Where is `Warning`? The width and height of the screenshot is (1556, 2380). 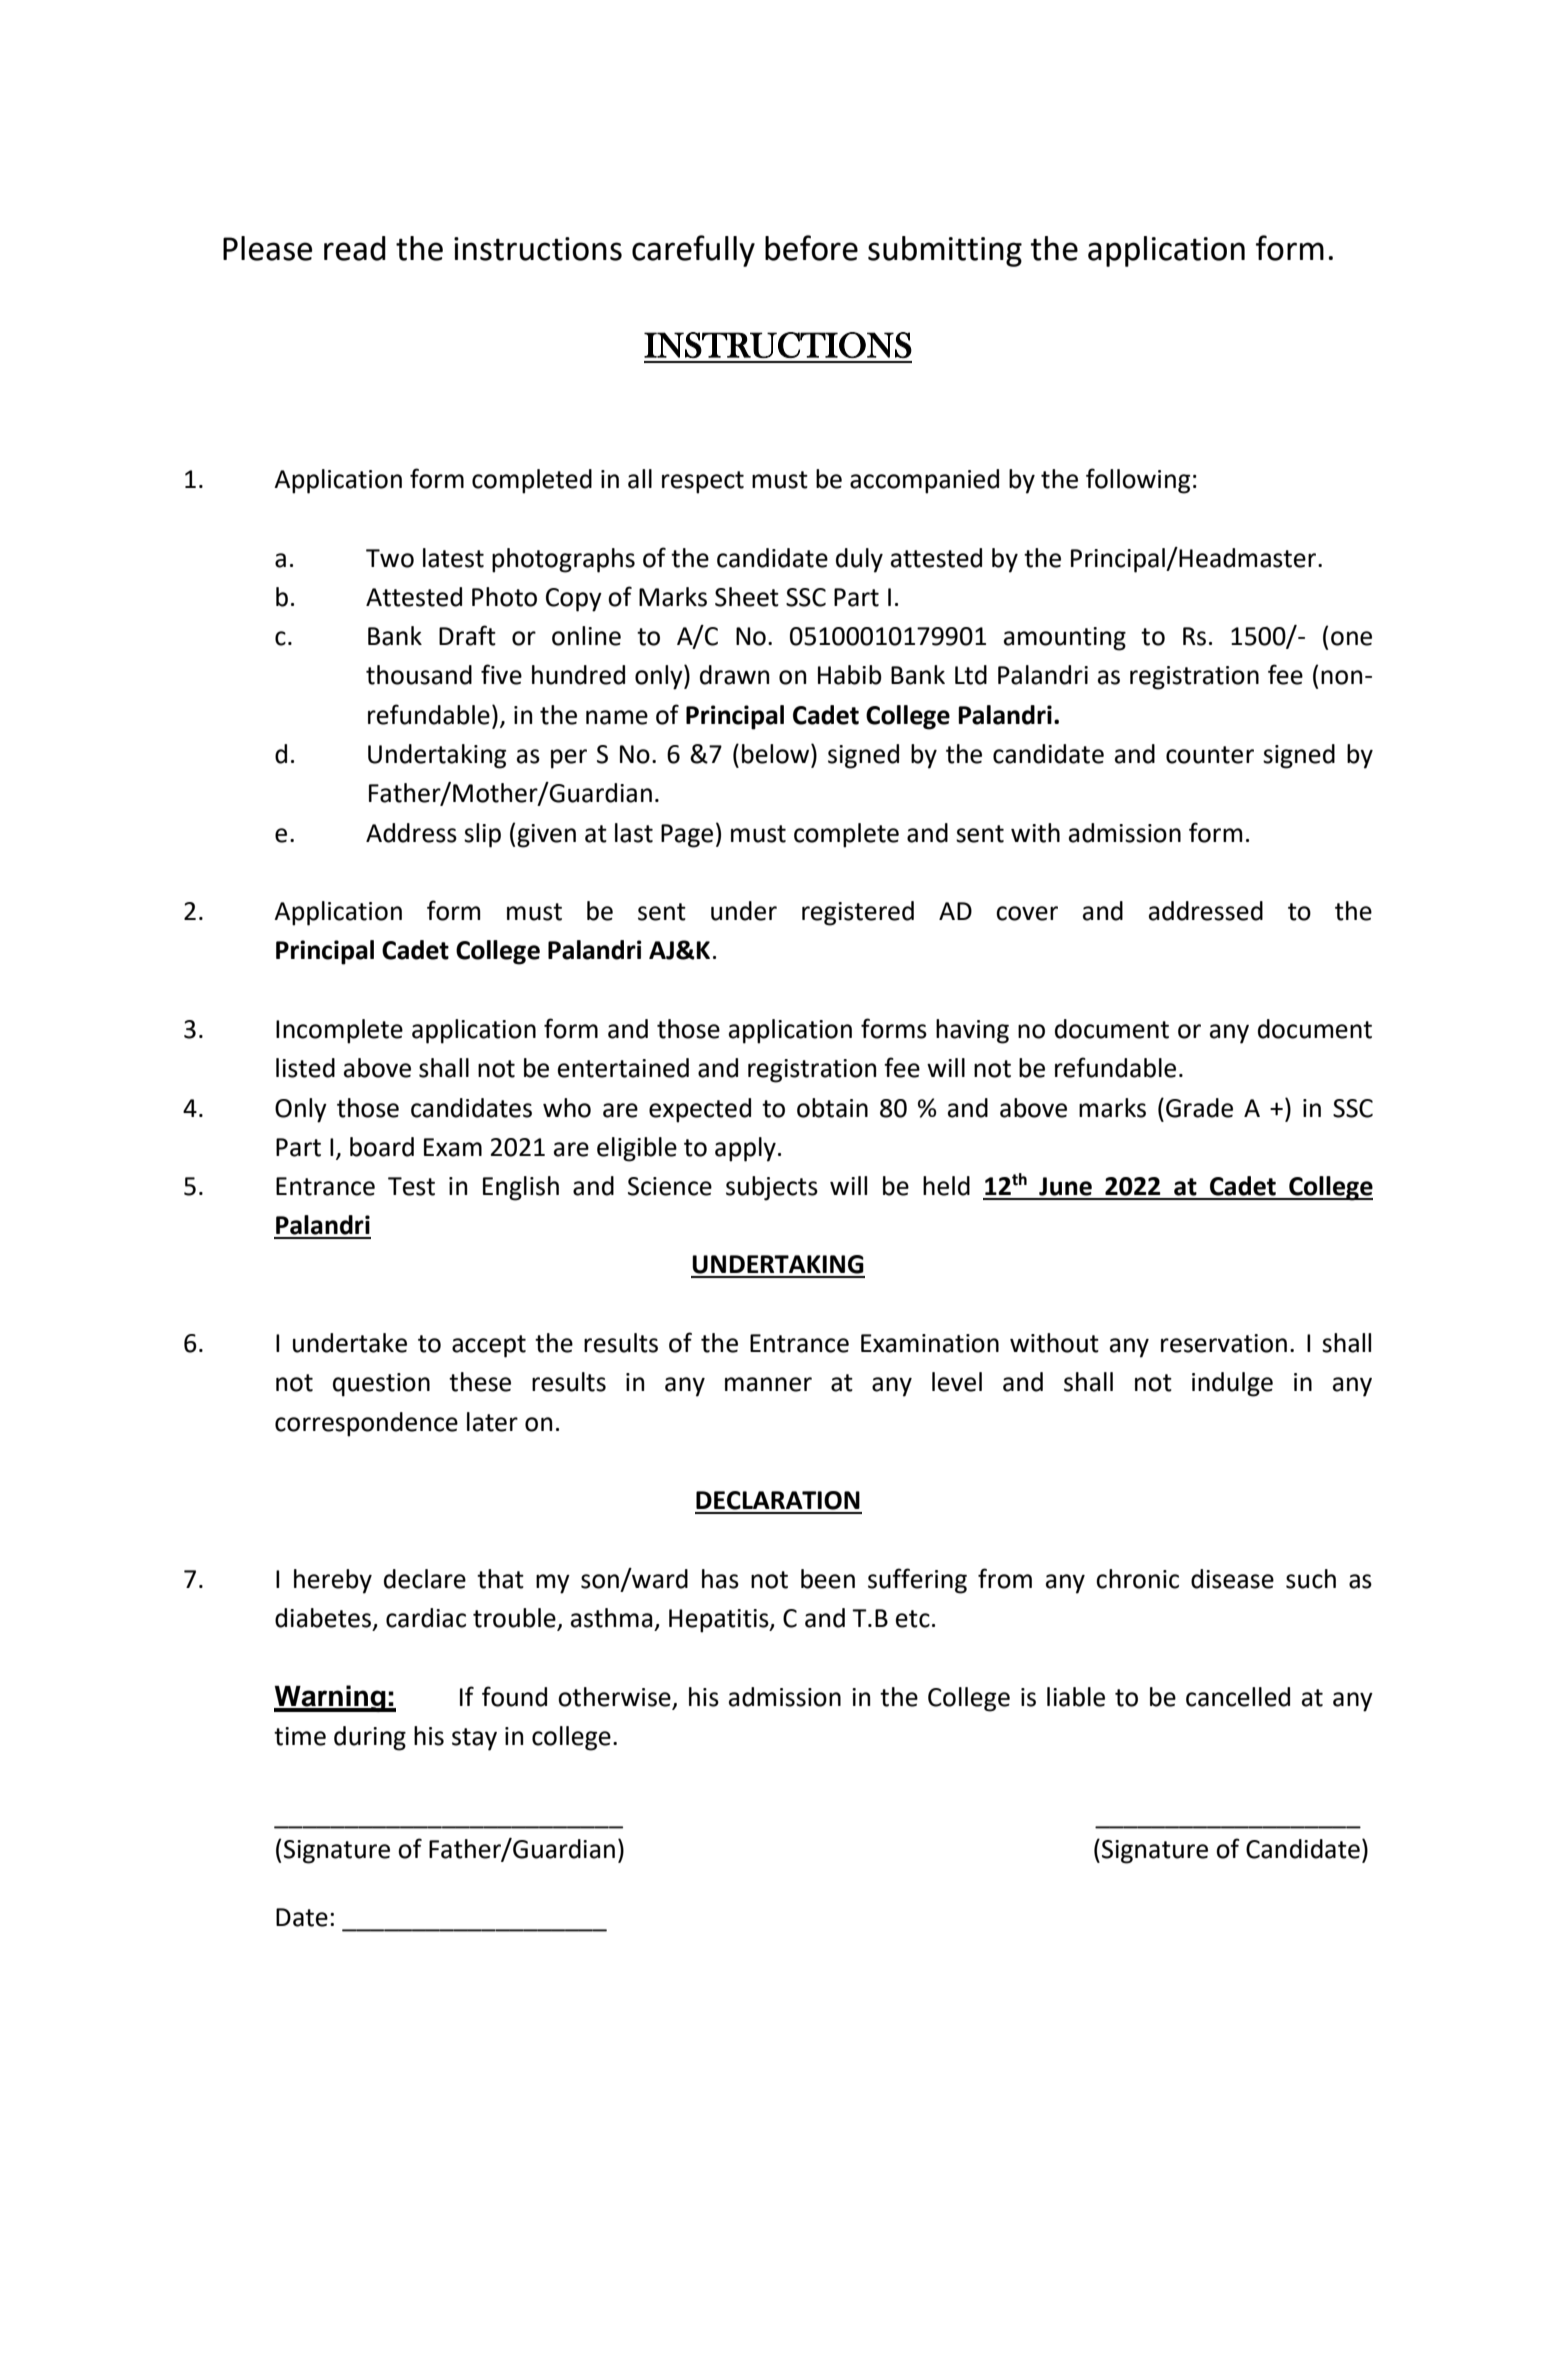 Warning is located at coordinates (331, 1698).
